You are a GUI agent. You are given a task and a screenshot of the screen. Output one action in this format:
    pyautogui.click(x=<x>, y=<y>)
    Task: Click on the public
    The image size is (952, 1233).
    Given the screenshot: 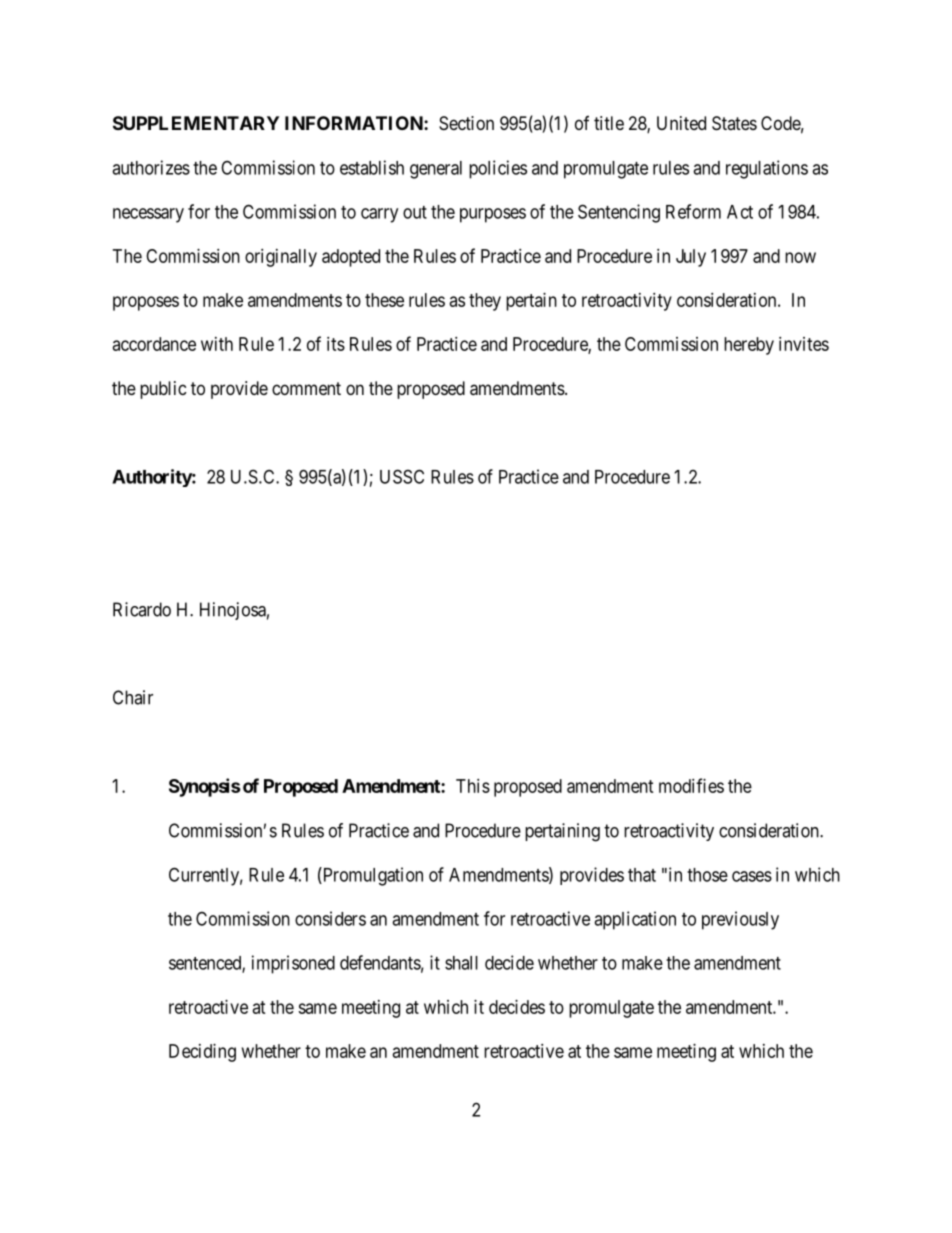 What is the action you would take?
    pyautogui.click(x=163, y=390)
